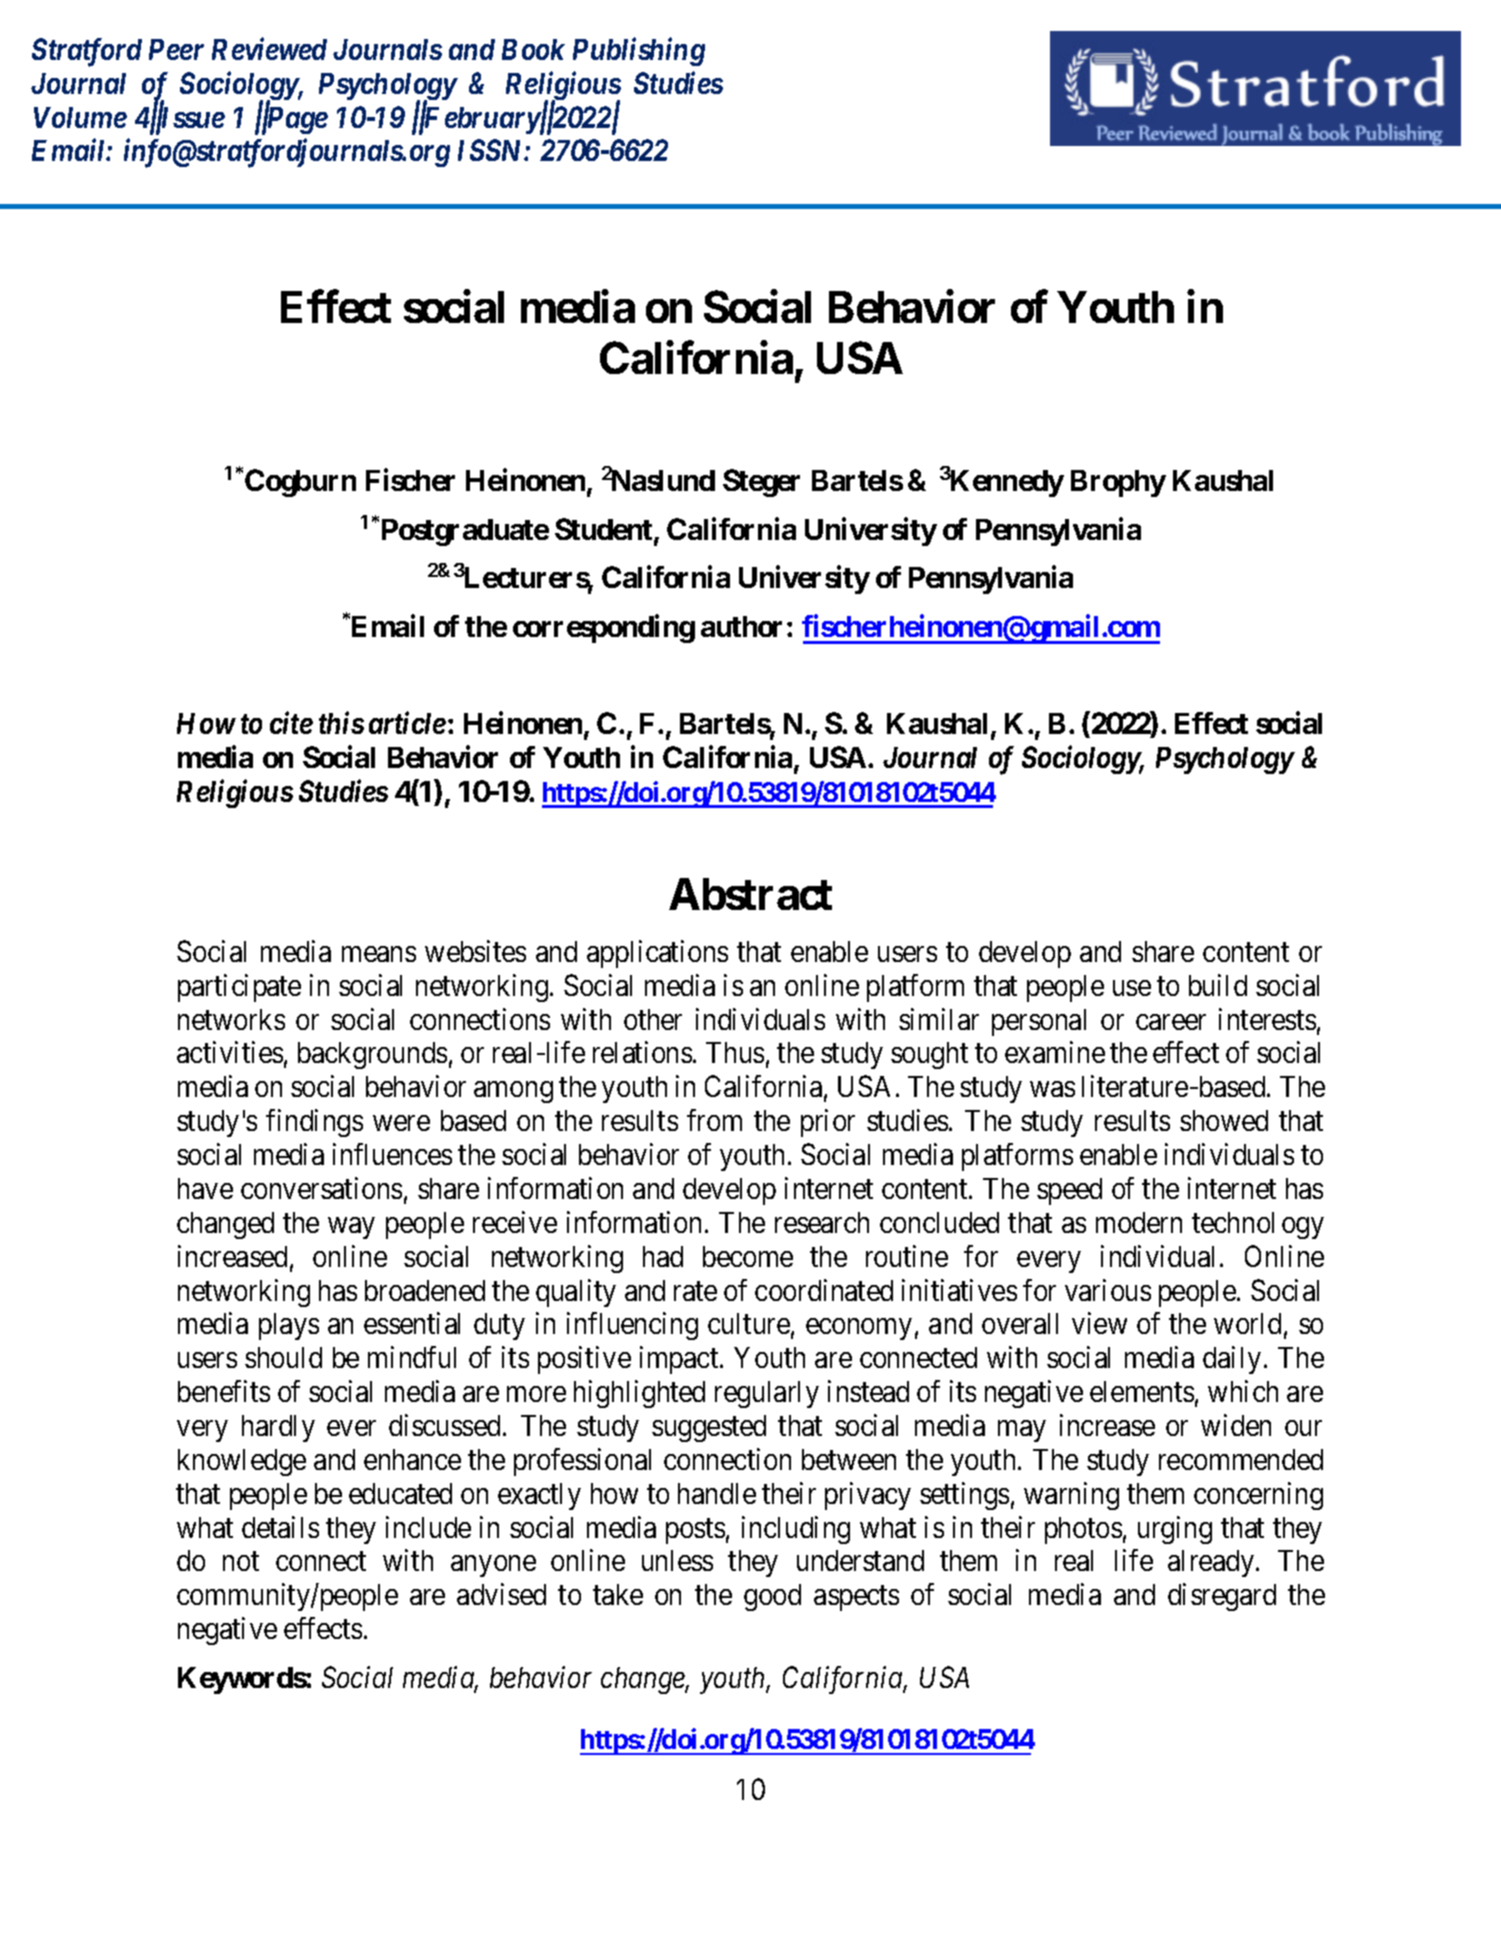 The height and width of the image is (1943, 1501). I want to click on examine, so click(1055, 1052).
